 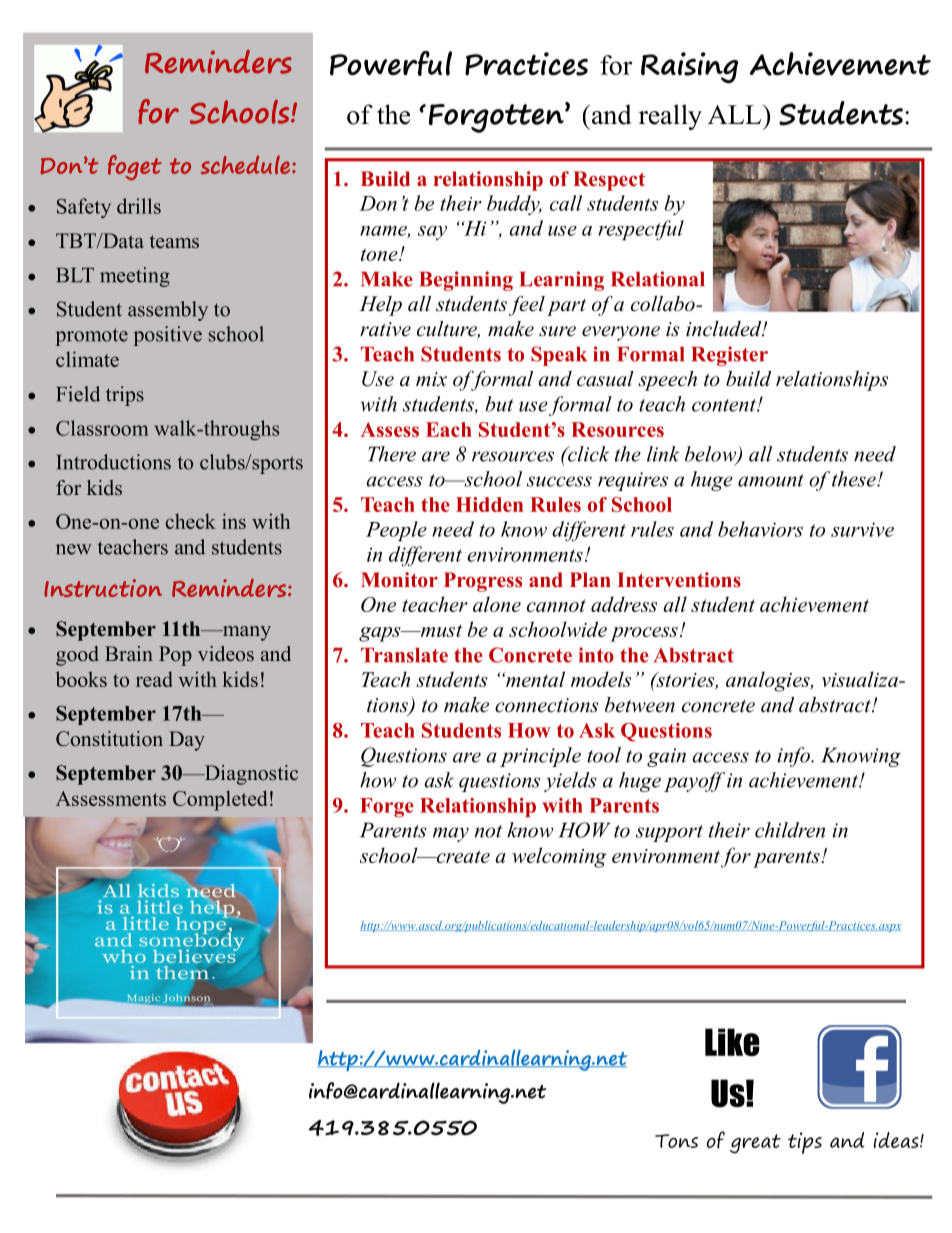 I want to click on Hidden, so click(x=489, y=504).
